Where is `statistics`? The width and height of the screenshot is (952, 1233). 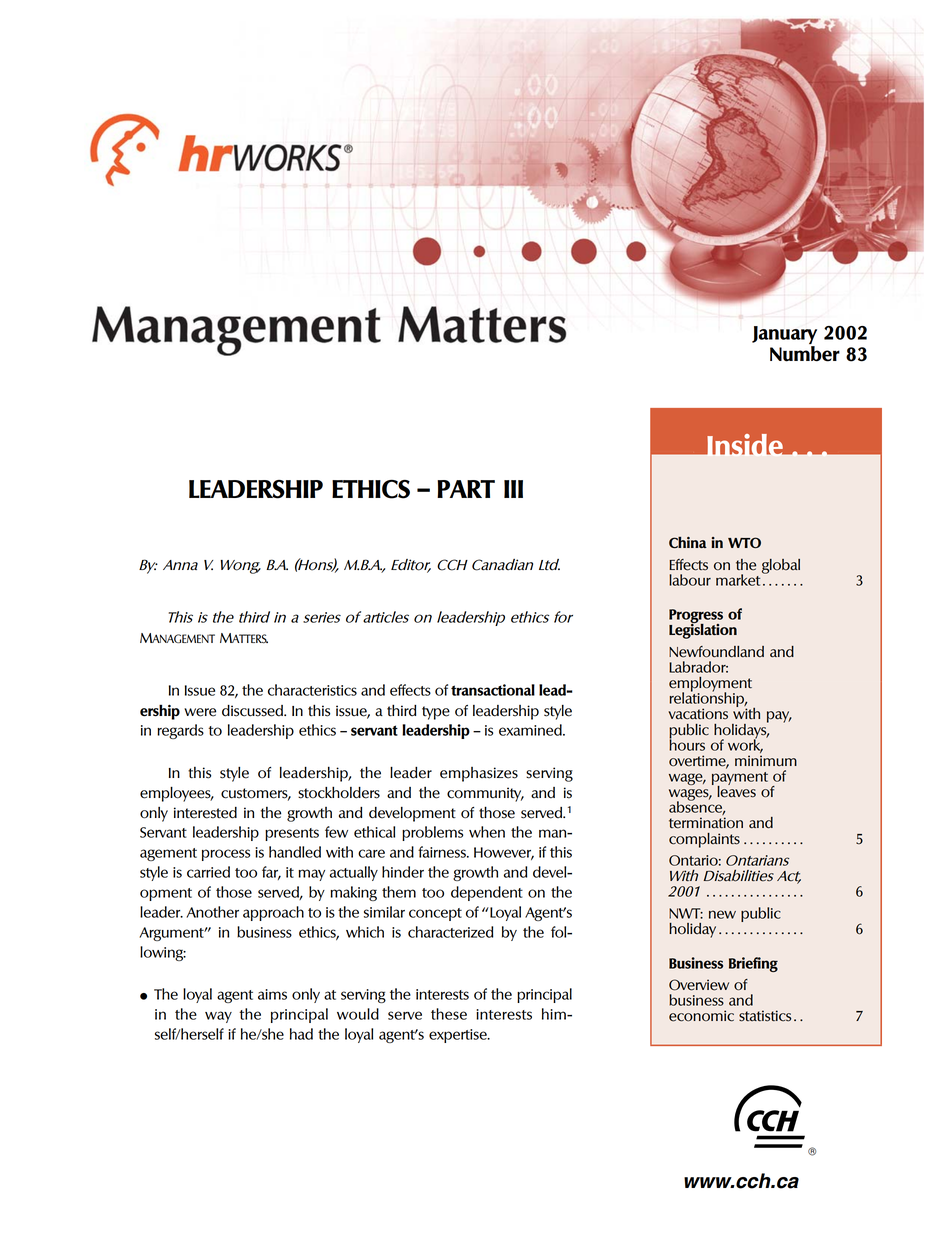 statistics is located at coordinates (765, 1016).
